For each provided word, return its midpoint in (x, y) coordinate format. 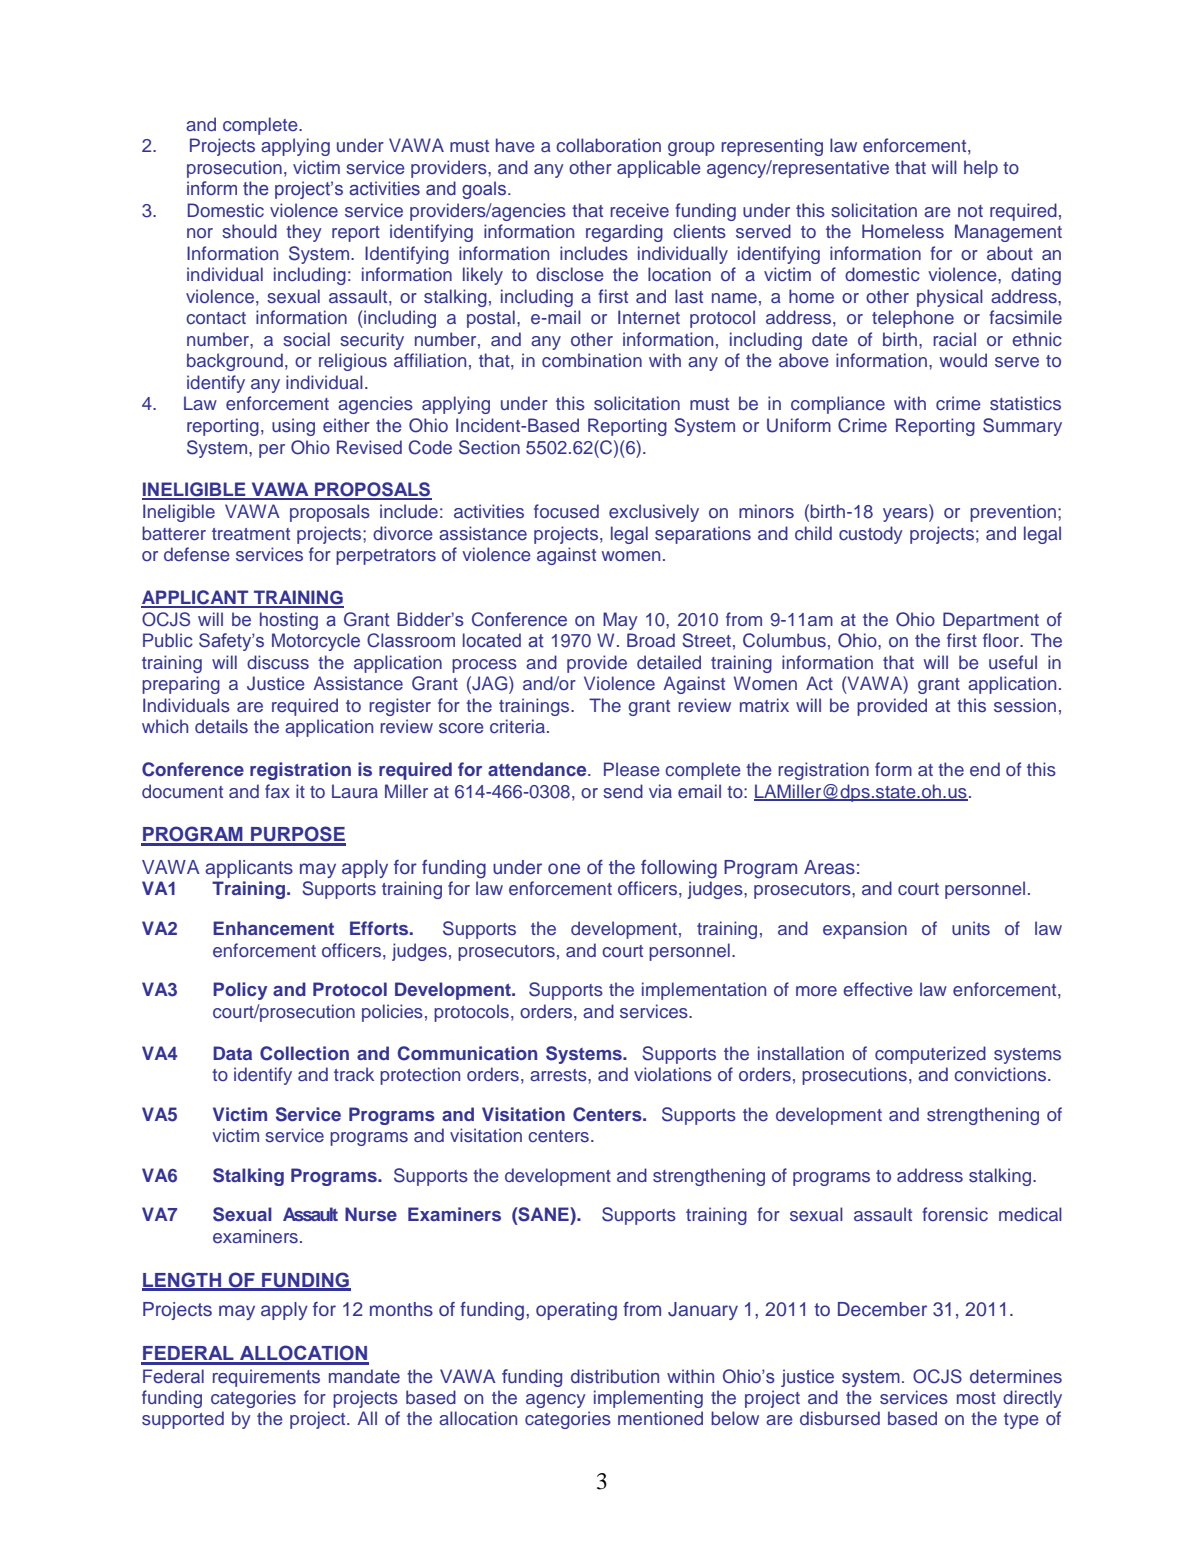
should (249, 231)
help (981, 169)
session (1025, 705)
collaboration (608, 145)
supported (183, 1420)
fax (277, 791)
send (623, 791)
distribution (615, 1376)
